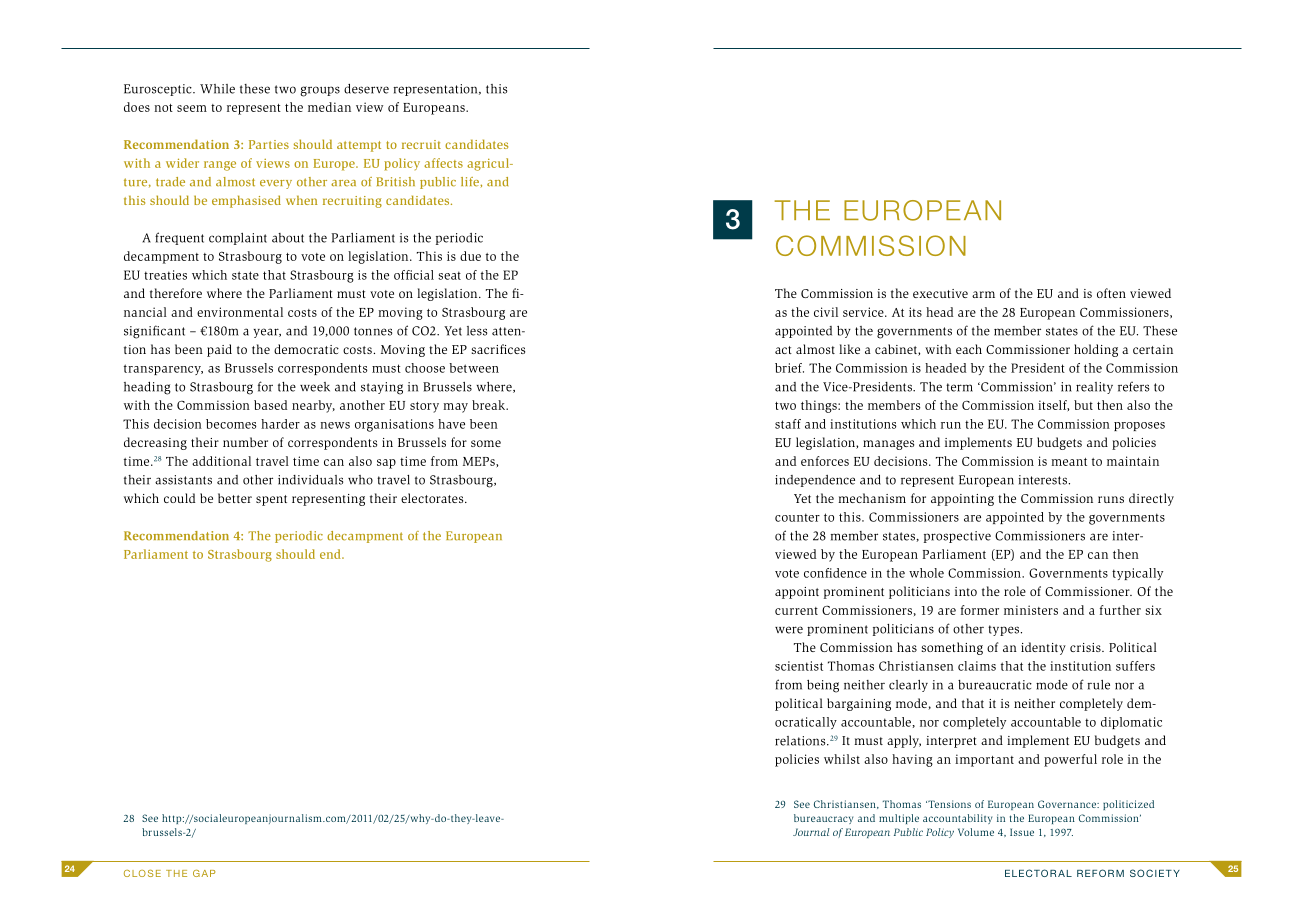 This page has width=1303, height=924. What do you see at coordinates (1069, 462) in the page?
I see `meant` at bounding box center [1069, 462].
